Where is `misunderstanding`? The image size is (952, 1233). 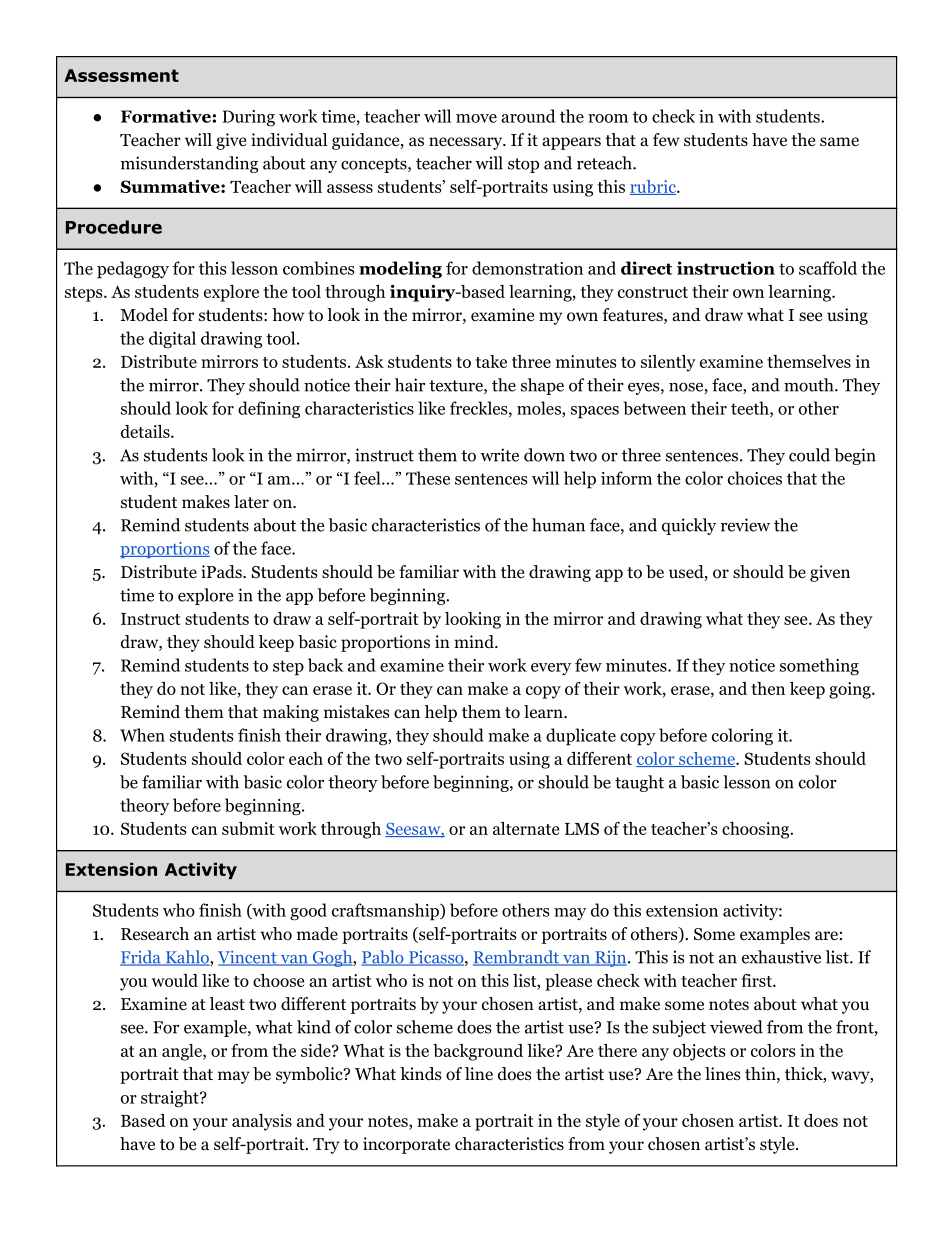
misunderstanding is located at coordinates (189, 164).
